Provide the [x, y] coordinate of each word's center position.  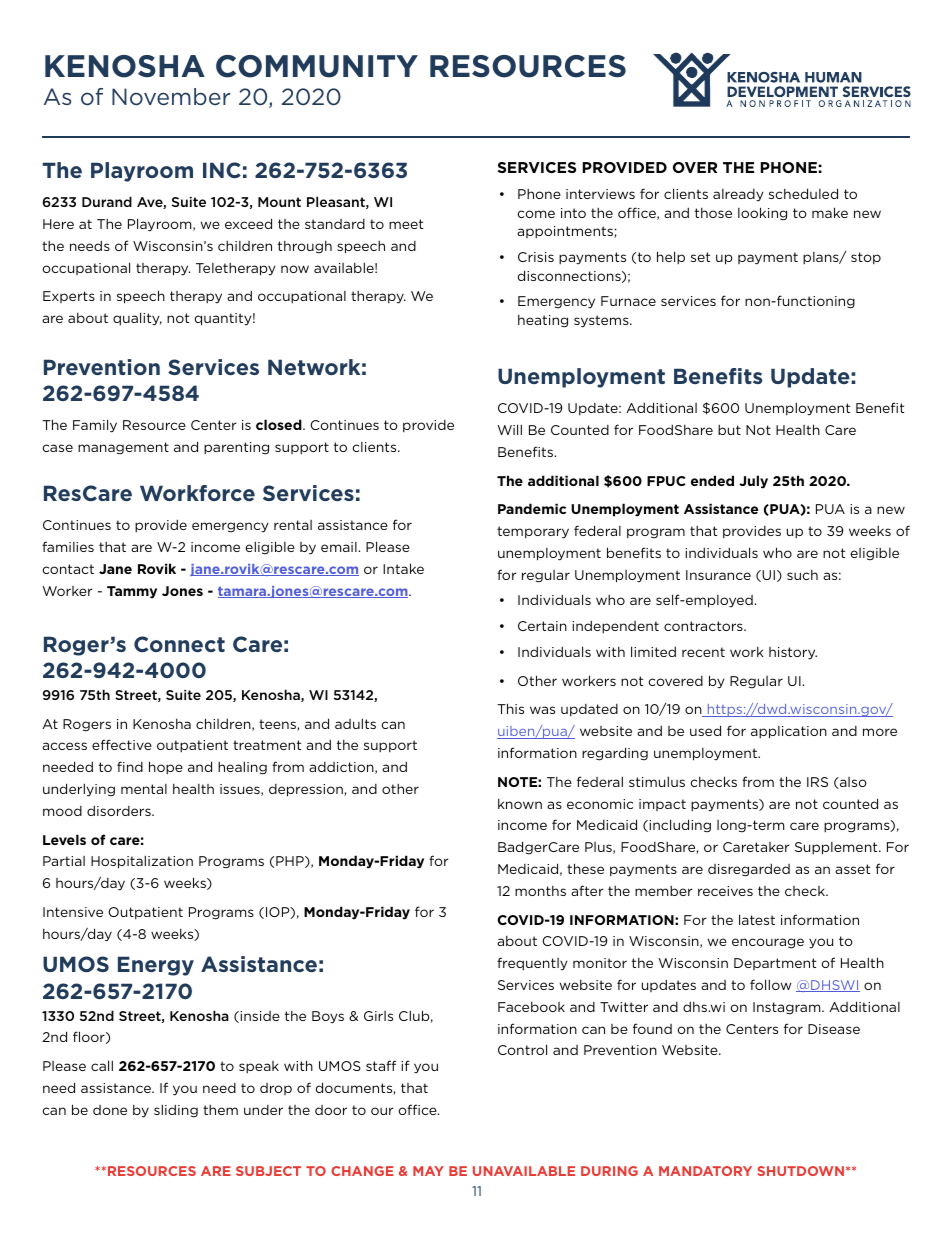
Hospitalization [142, 862]
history [793, 653]
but [729, 430]
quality [137, 319]
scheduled [803, 193]
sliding [176, 1111]
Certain [542, 626]
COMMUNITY [317, 66]
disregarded [749, 870]
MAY [428, 1171]
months [540, 891]
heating [543, 321]
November [171, 97]
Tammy [132, 592]
